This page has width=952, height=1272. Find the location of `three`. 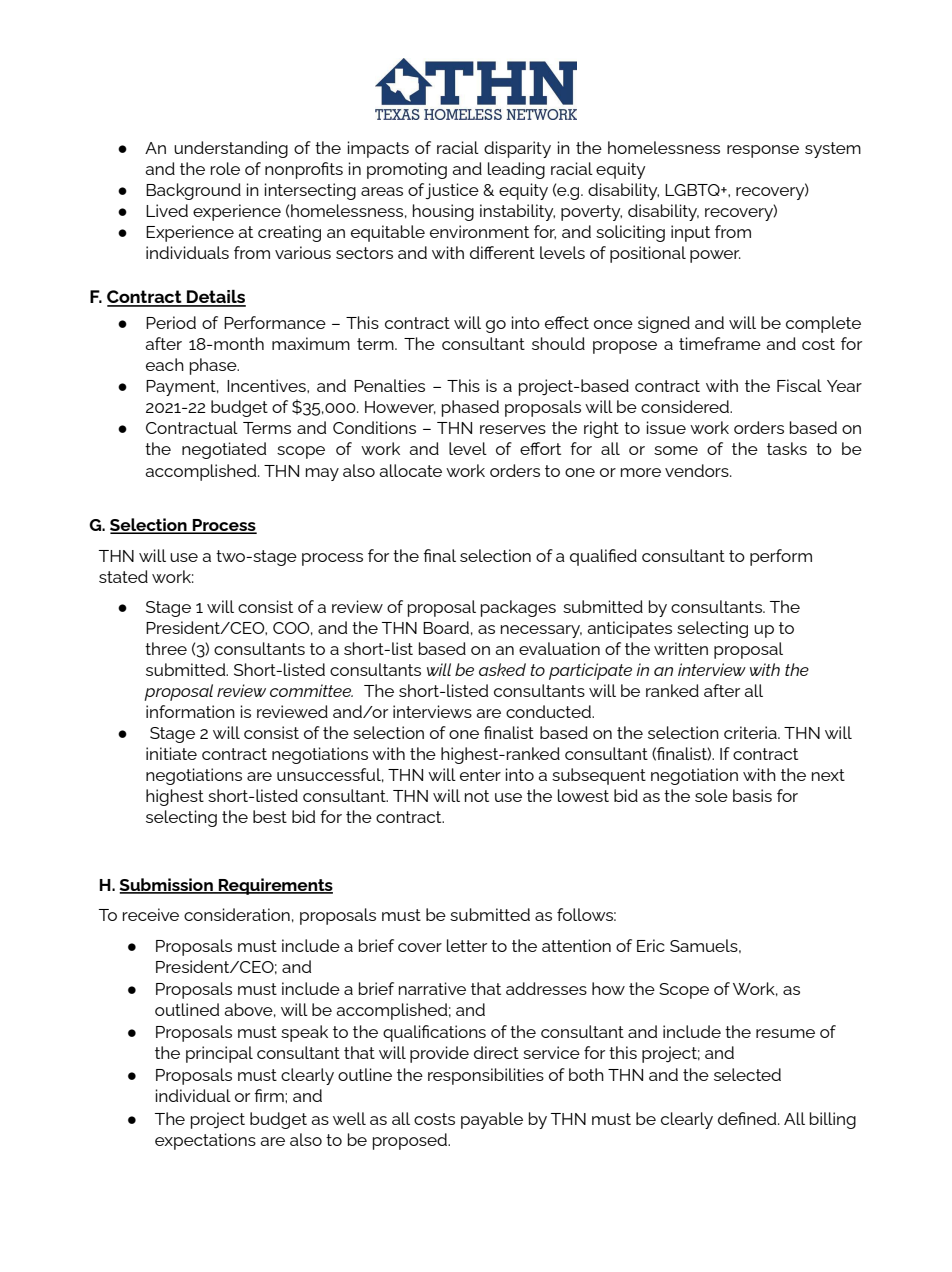

three is located at coordinates (166, 648).
